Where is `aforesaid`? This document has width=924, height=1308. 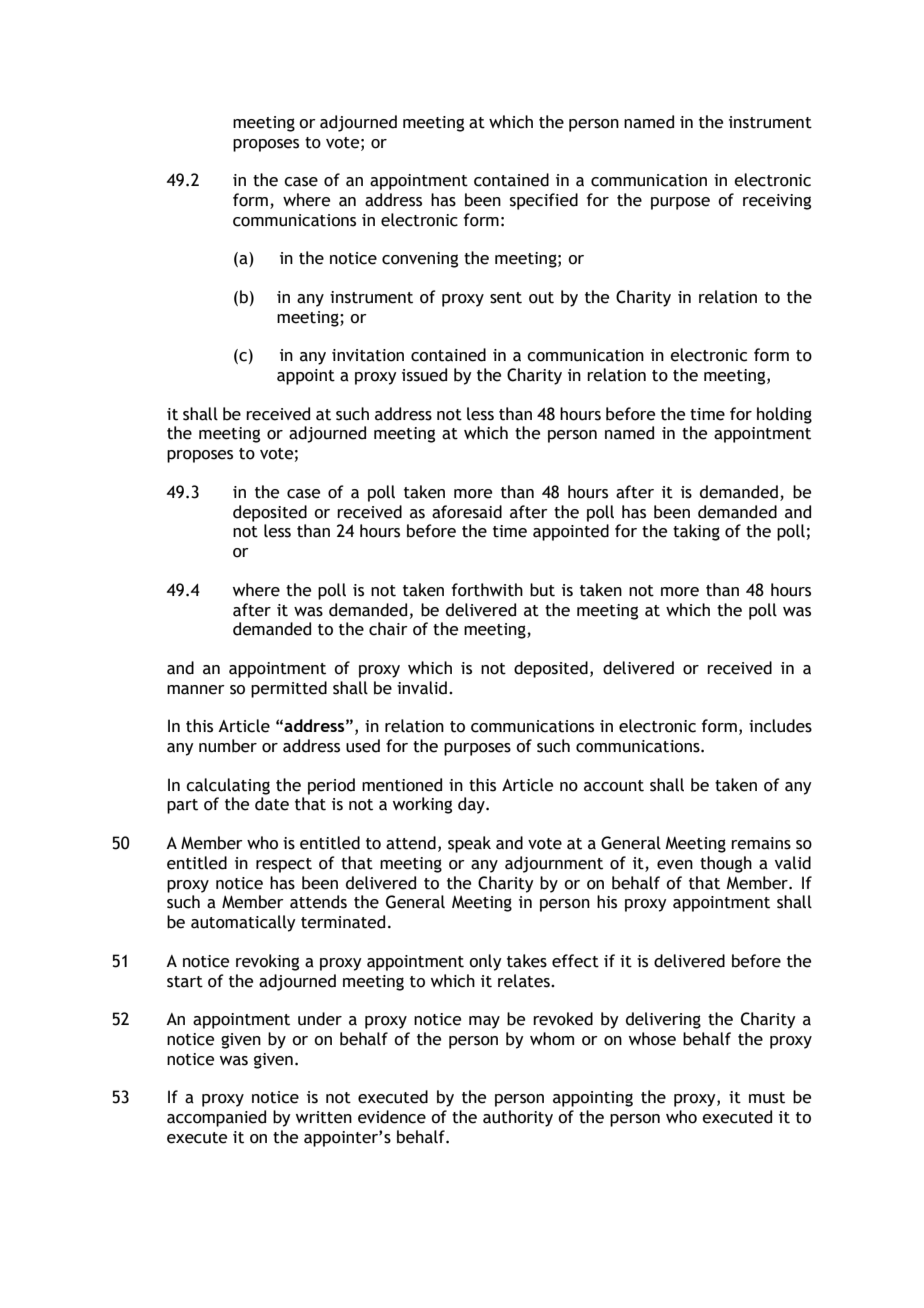
aforesaid is located at coordinates (467, 512).
